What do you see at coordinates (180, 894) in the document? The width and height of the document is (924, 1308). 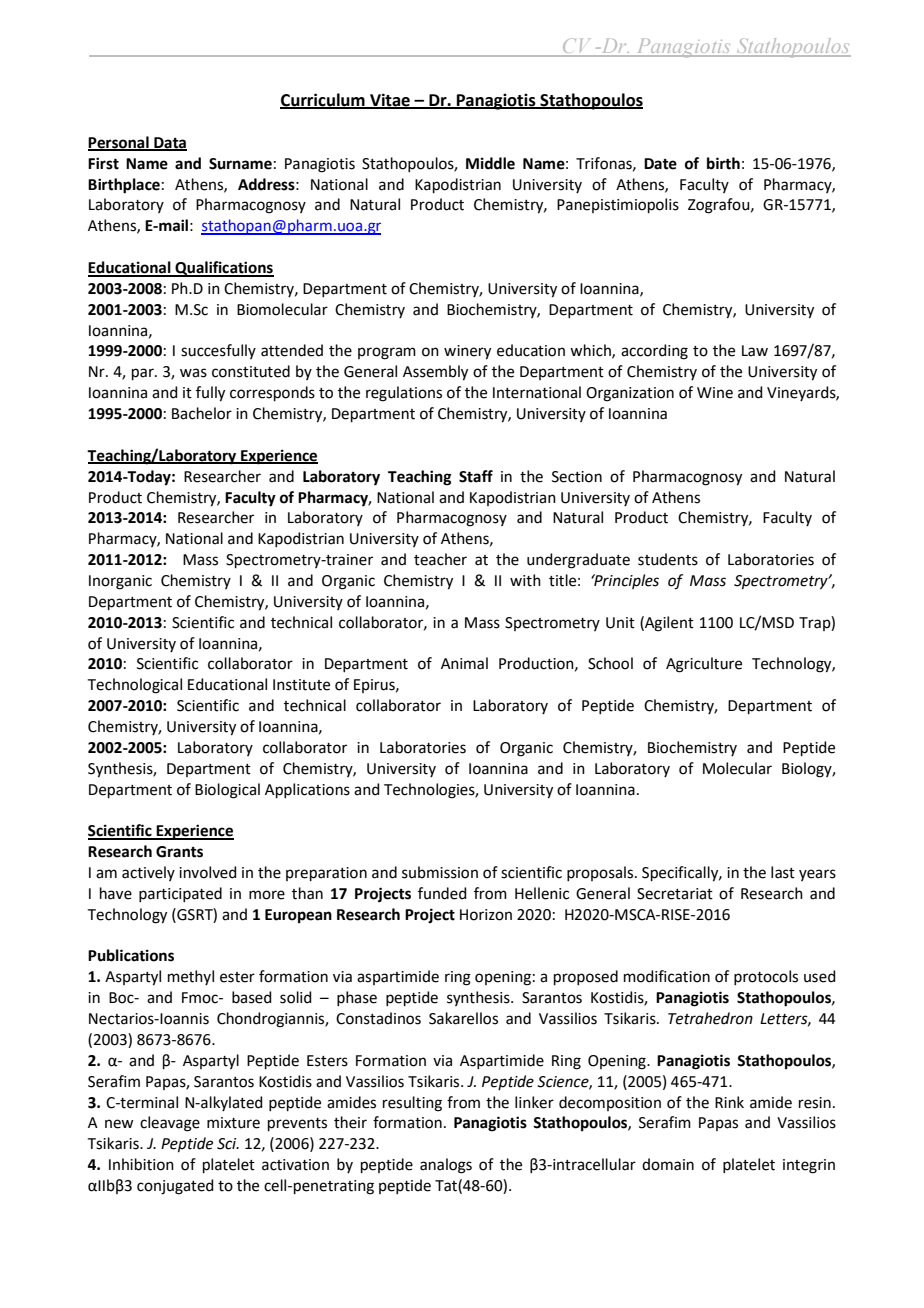 I see `participated` at bounding box center [180, 894].
